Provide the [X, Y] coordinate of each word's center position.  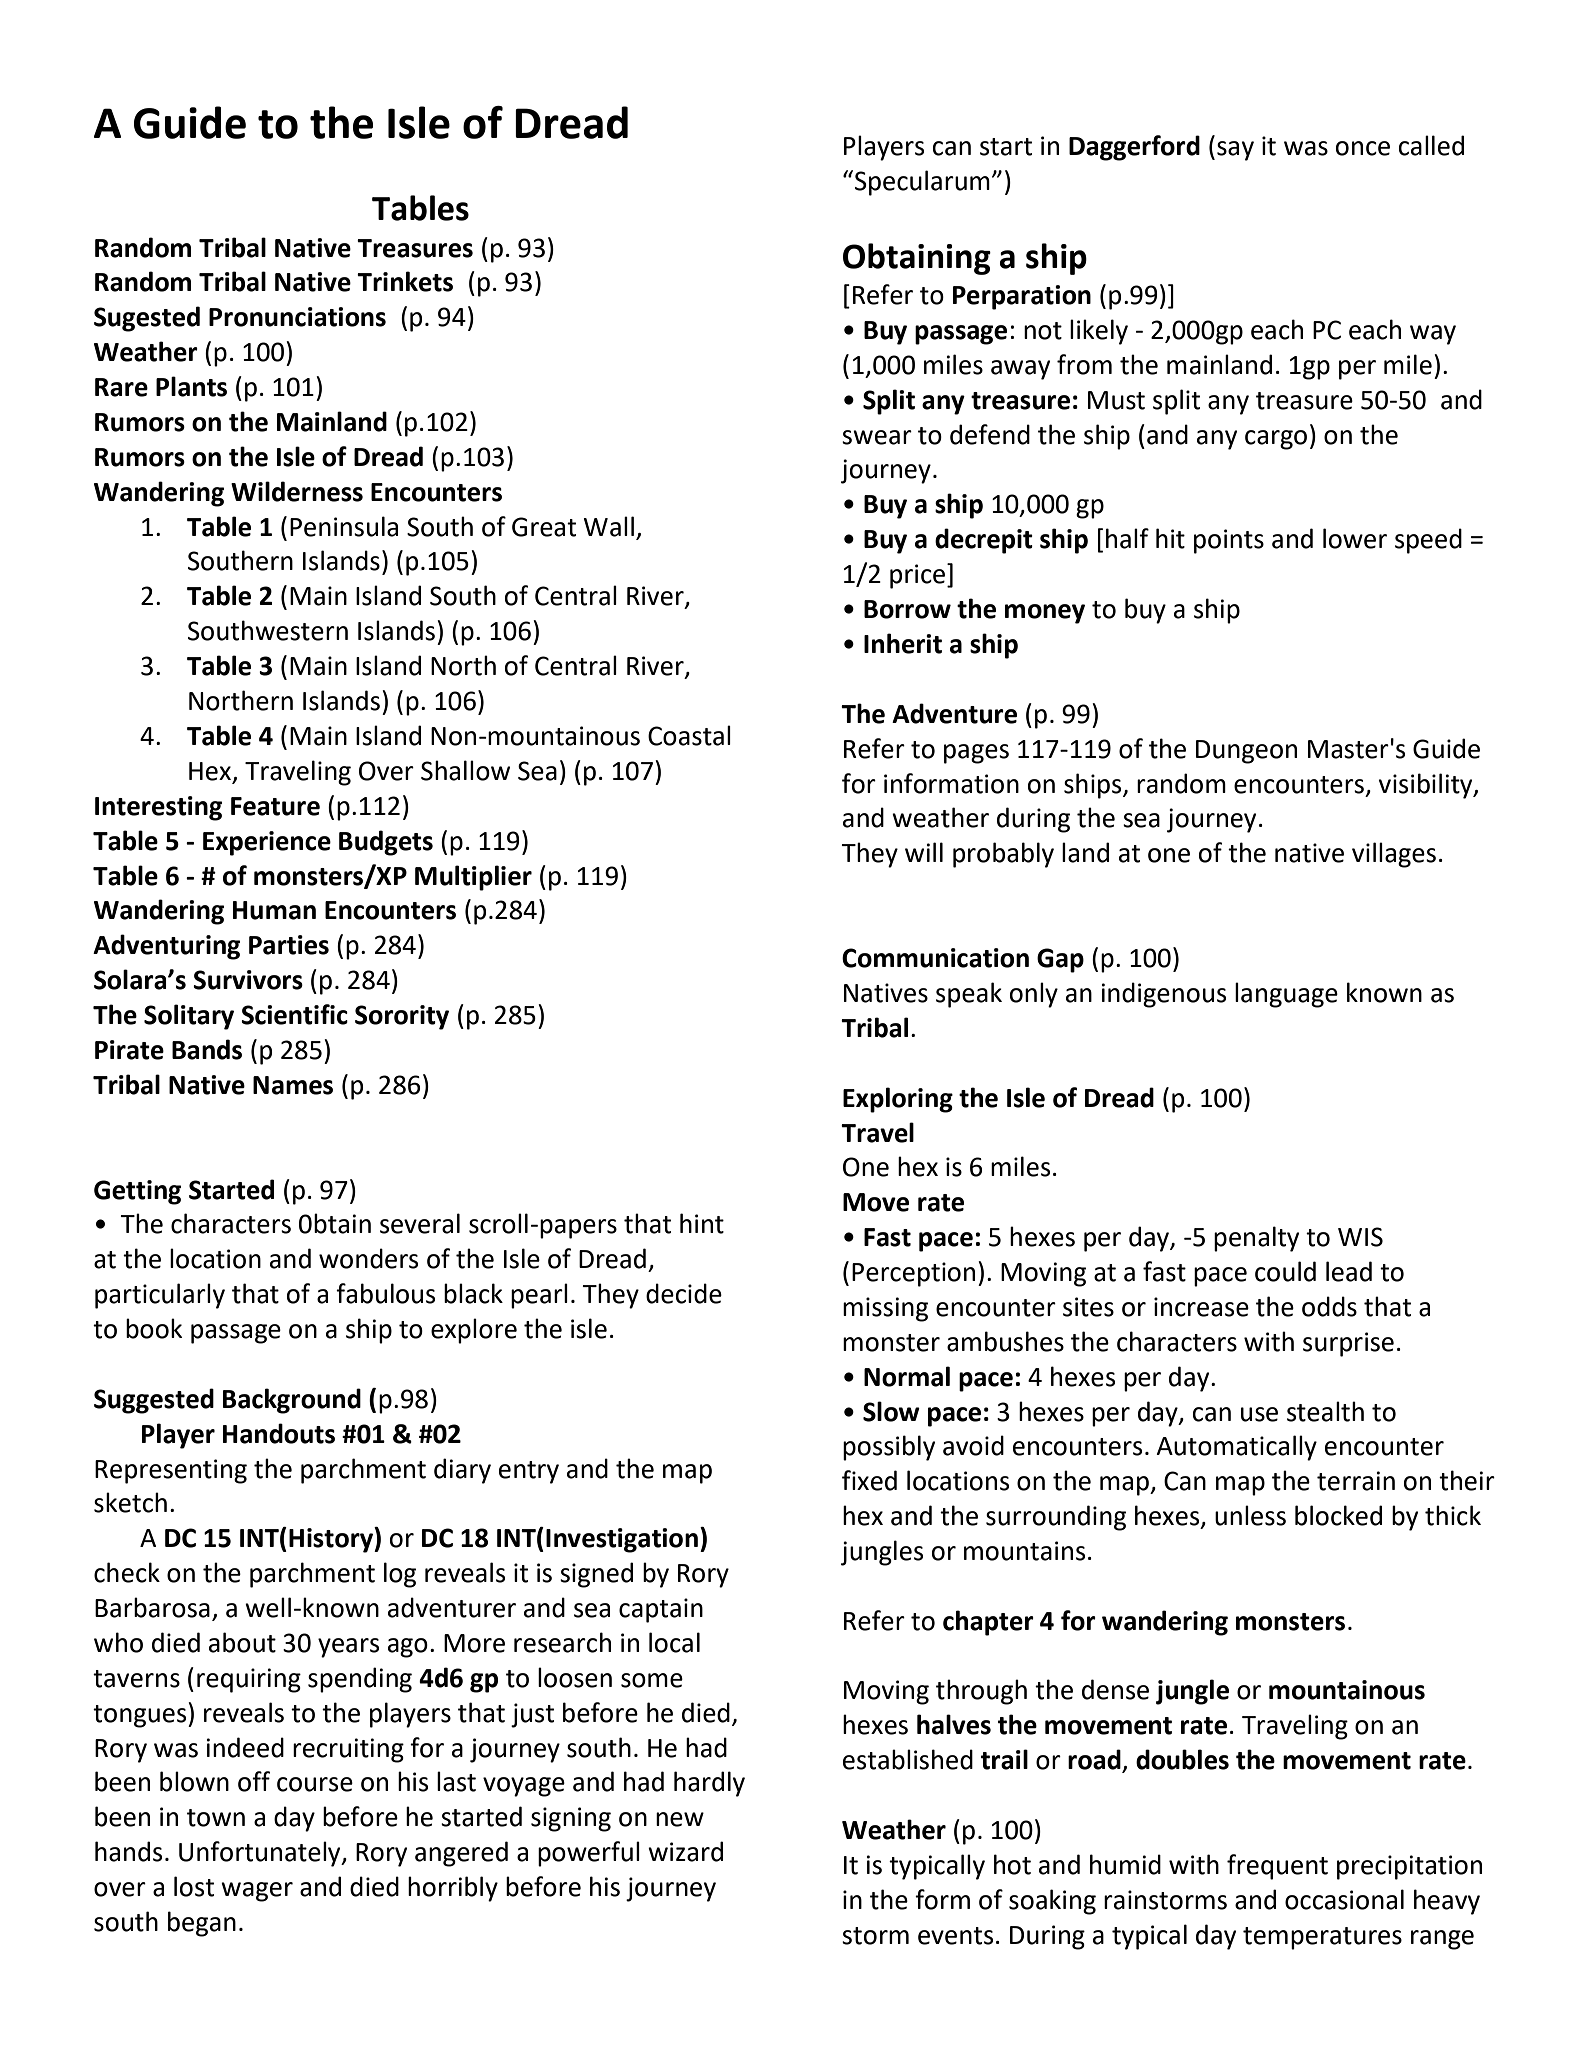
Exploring [898, 1100]
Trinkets [405, 281]
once [1363, 148]
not [1043, 331]
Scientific [294, 1014]
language [1286, 995]
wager [257, 1892]
